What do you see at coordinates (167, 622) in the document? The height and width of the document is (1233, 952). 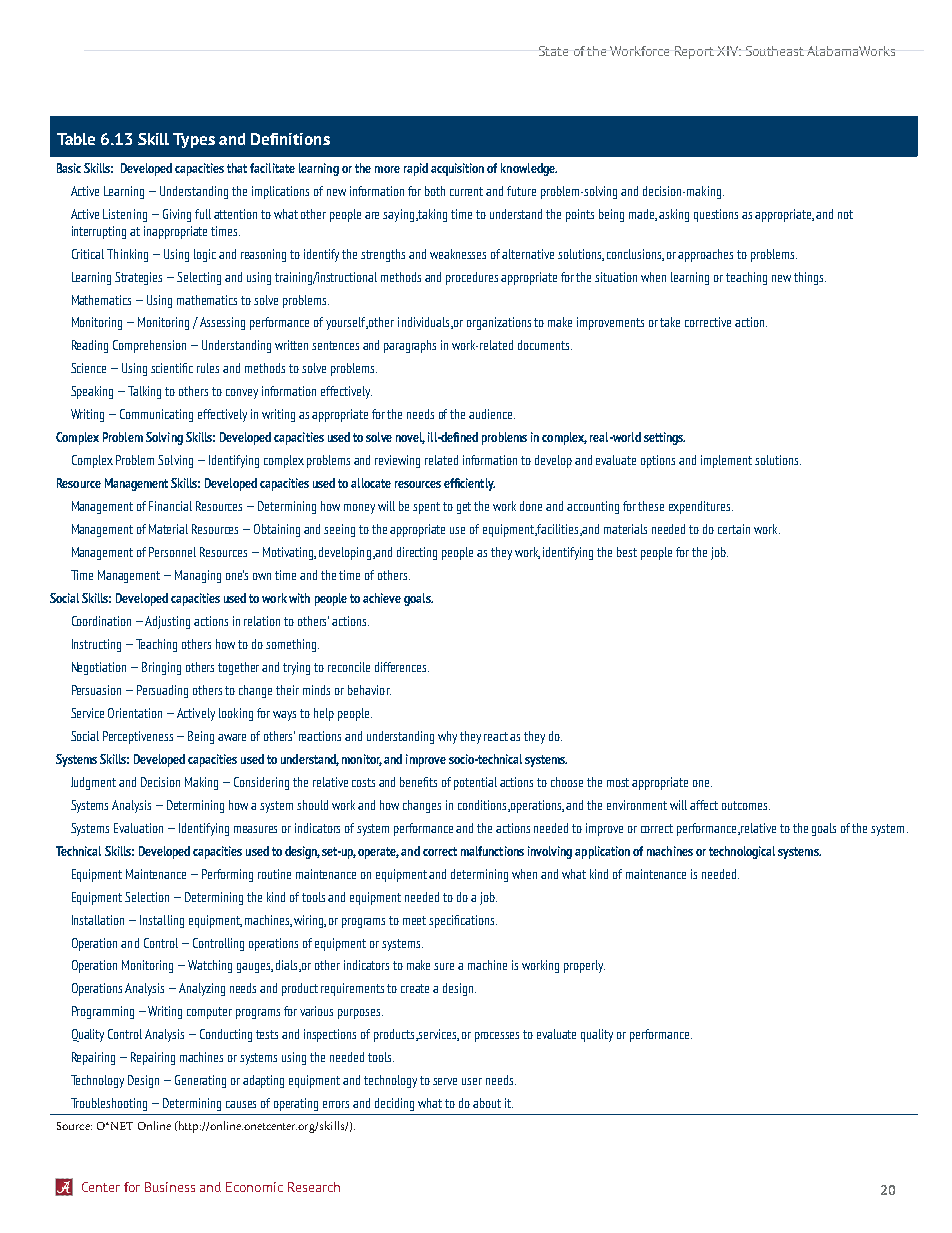 I see `Adjusting` at bounding box center [167, 622].
